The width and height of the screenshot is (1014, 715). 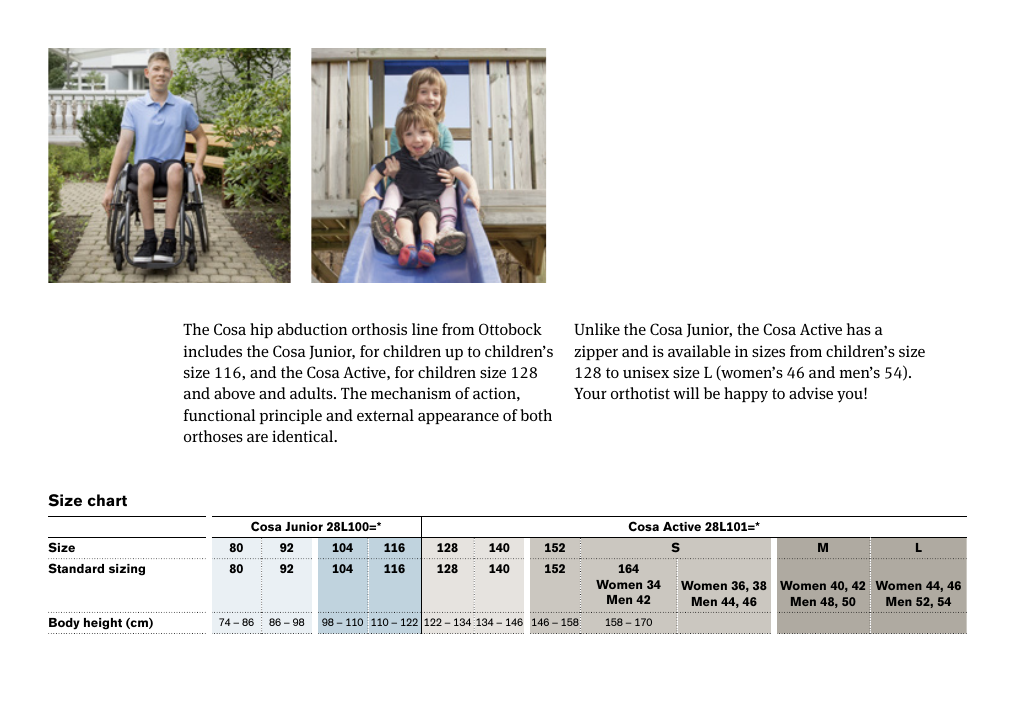 I want to click on both, so click(x=536, y=415).
